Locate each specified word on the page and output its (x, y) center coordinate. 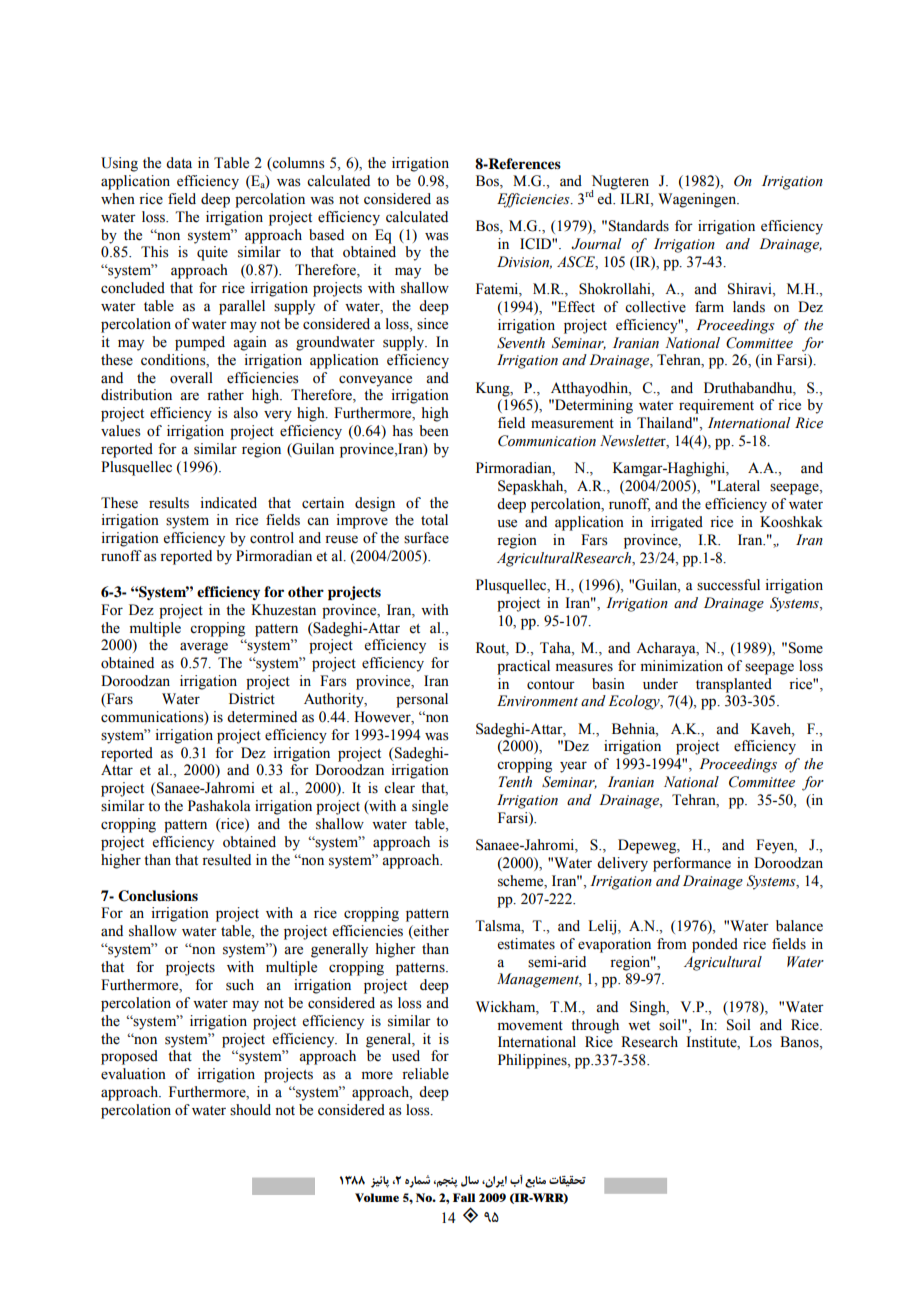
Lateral (737, 486)
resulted (226, 860)
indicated (228, 503)
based (326, 235)
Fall (464, 1197)
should (250, 1110)
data (179, 162)
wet (639, 1026)
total (434, 520)
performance (692, 864)
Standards (639, 226)
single (430, 807)
